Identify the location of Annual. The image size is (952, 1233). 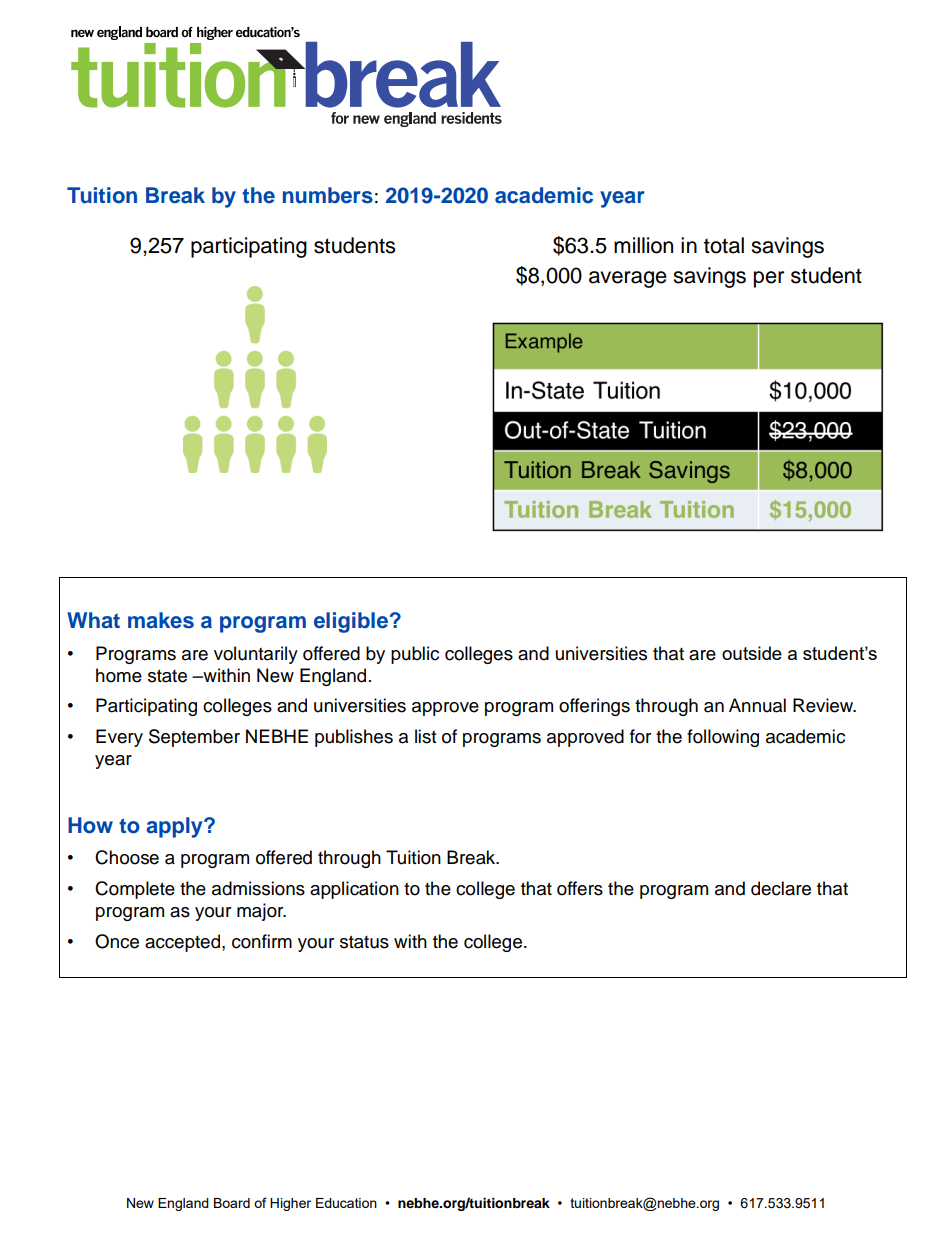
(757, 705).
